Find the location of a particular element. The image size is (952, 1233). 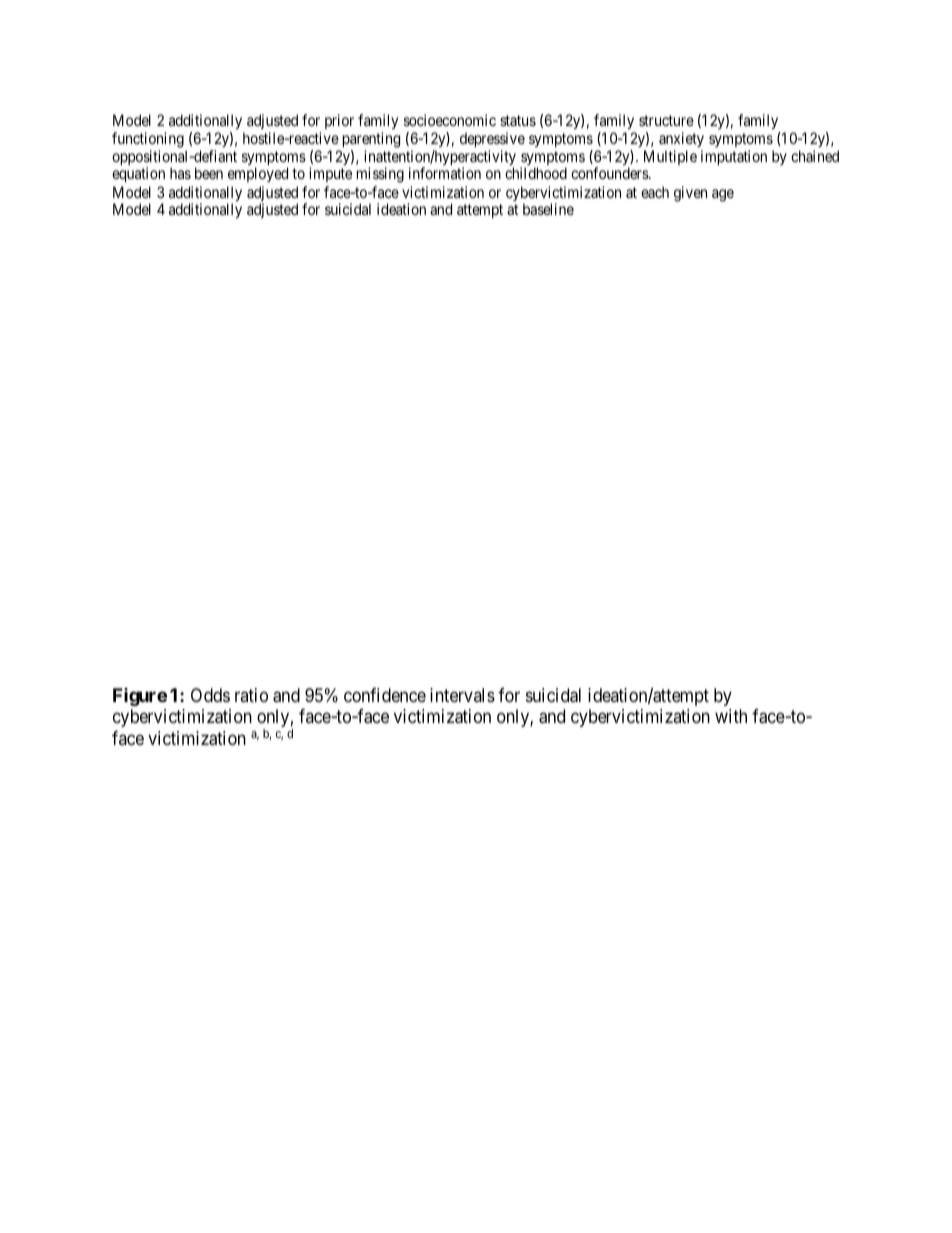

baseline is located at coordinates (548, 209).
